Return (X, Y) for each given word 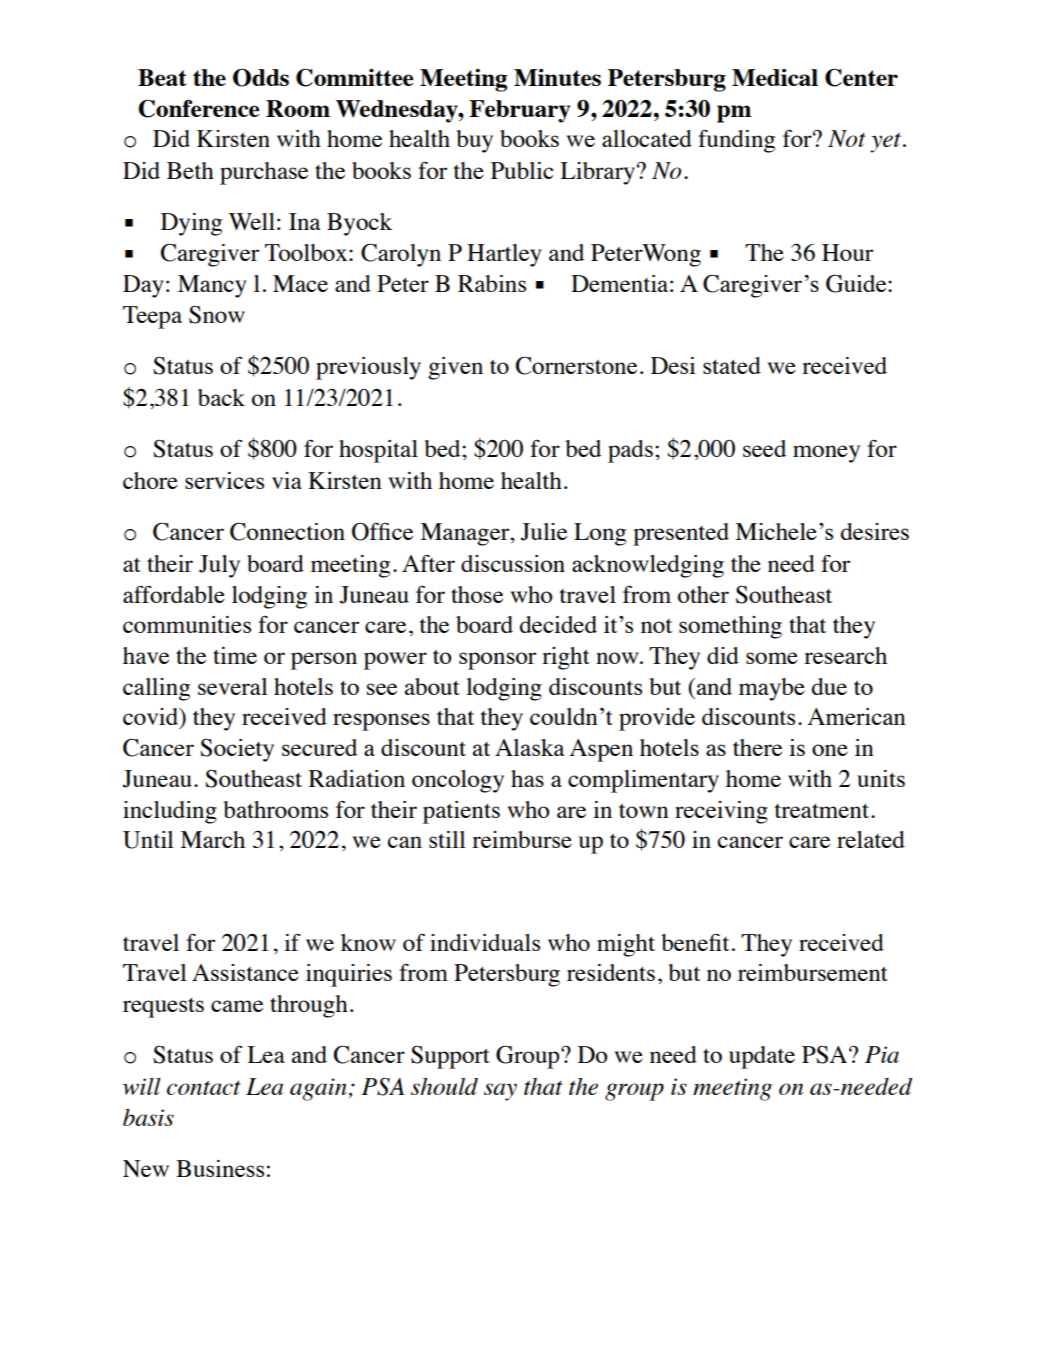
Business (220, 1168)
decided (558, 624)
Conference (199, 108)
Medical (775, 77)
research (845, 655)
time (235, 655)
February (520, 111)
